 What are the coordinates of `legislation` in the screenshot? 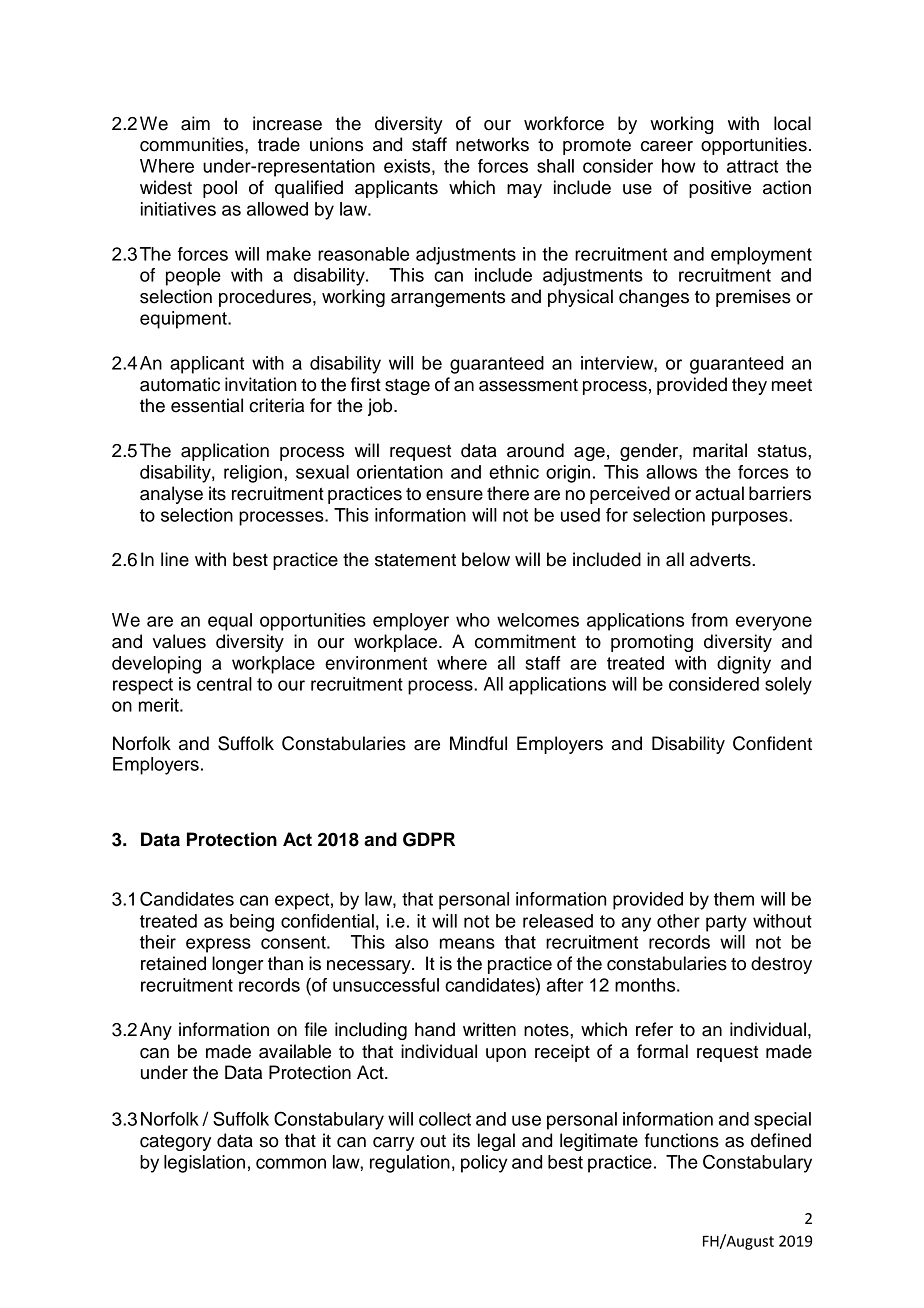 It's located at (204, 1164).
